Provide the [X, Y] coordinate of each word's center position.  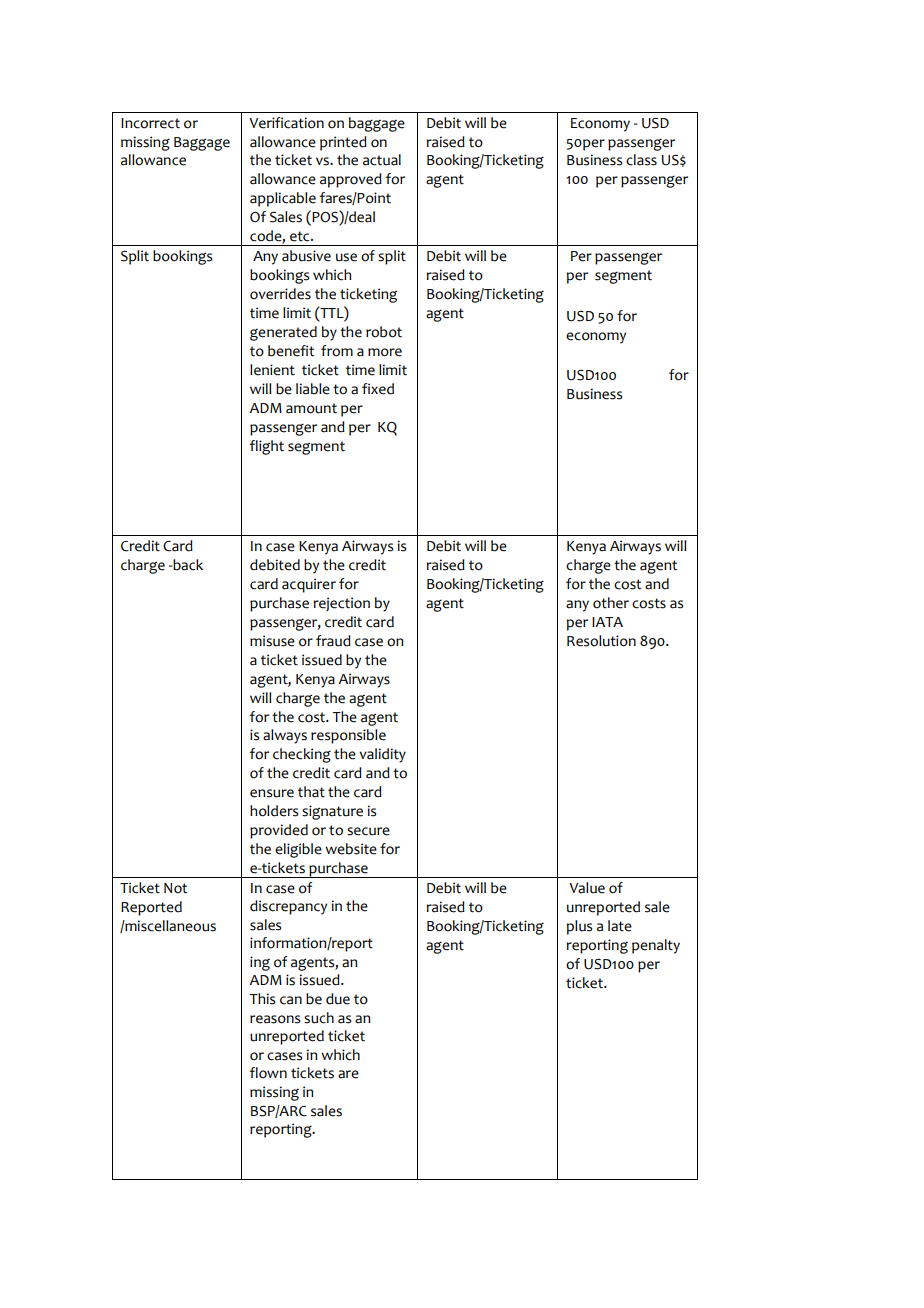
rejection [341, 604]
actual [382, 160]
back [187, 565]
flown [268, 1073]
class [641, 160]
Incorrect [150, 123]
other [611, 603]
